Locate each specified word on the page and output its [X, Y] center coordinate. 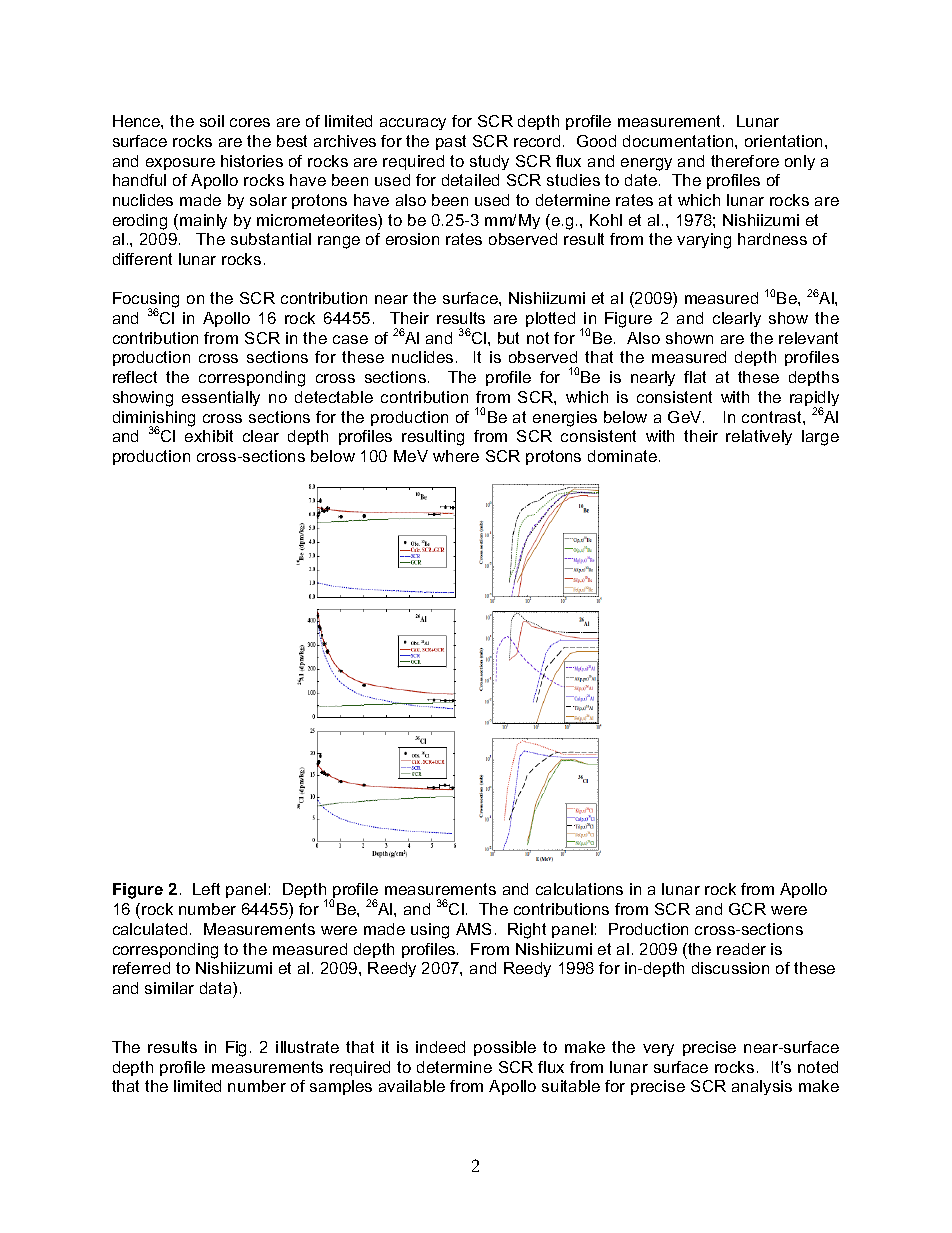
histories [252, 161]
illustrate [307, 1047]
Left [206, 889]
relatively [759, 437]
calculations [579, 889]
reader [741, 949]
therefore [745, 161]
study [489, 162]
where [456, 456]
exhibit [209, 436]
